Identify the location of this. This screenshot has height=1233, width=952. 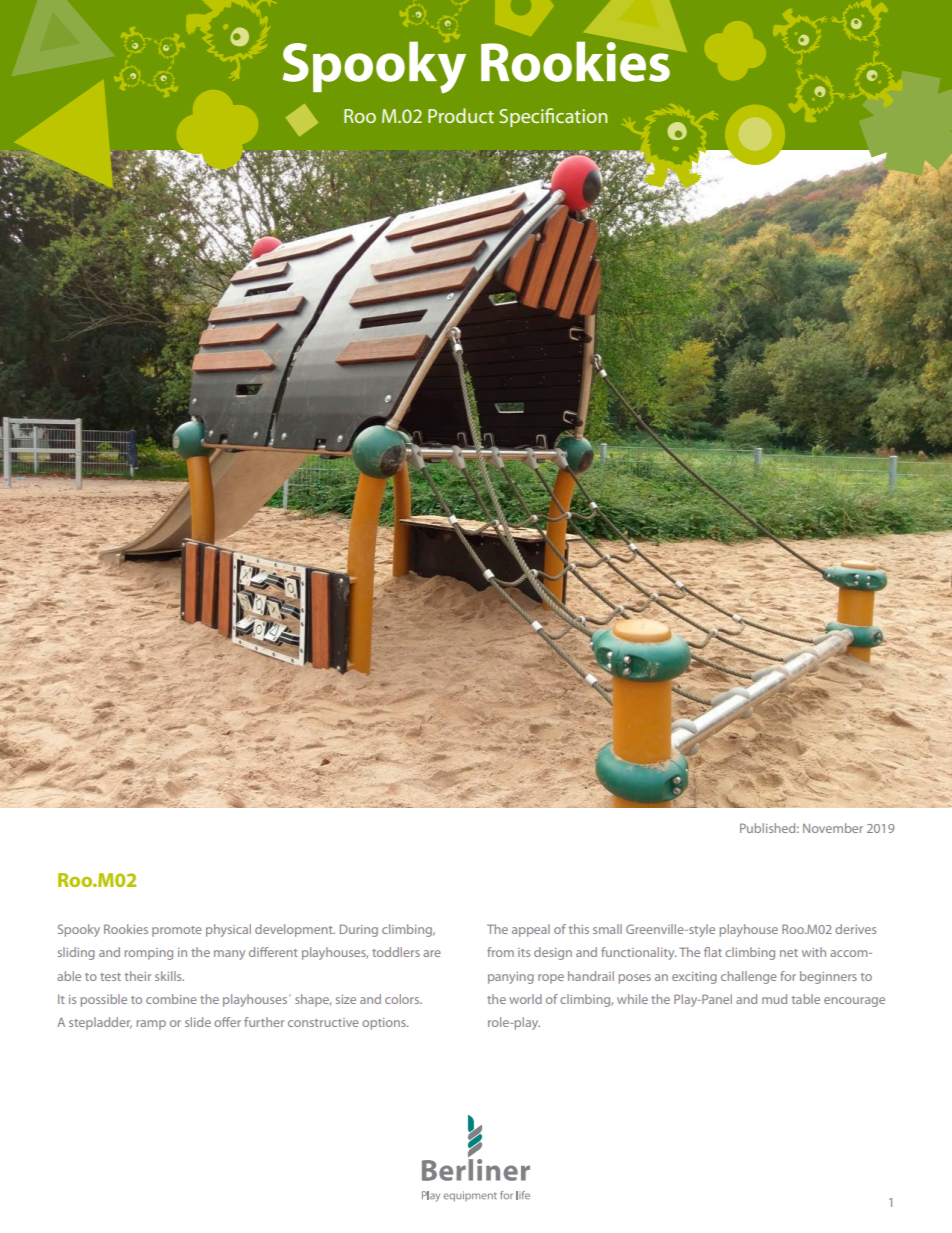
(579, 929).
